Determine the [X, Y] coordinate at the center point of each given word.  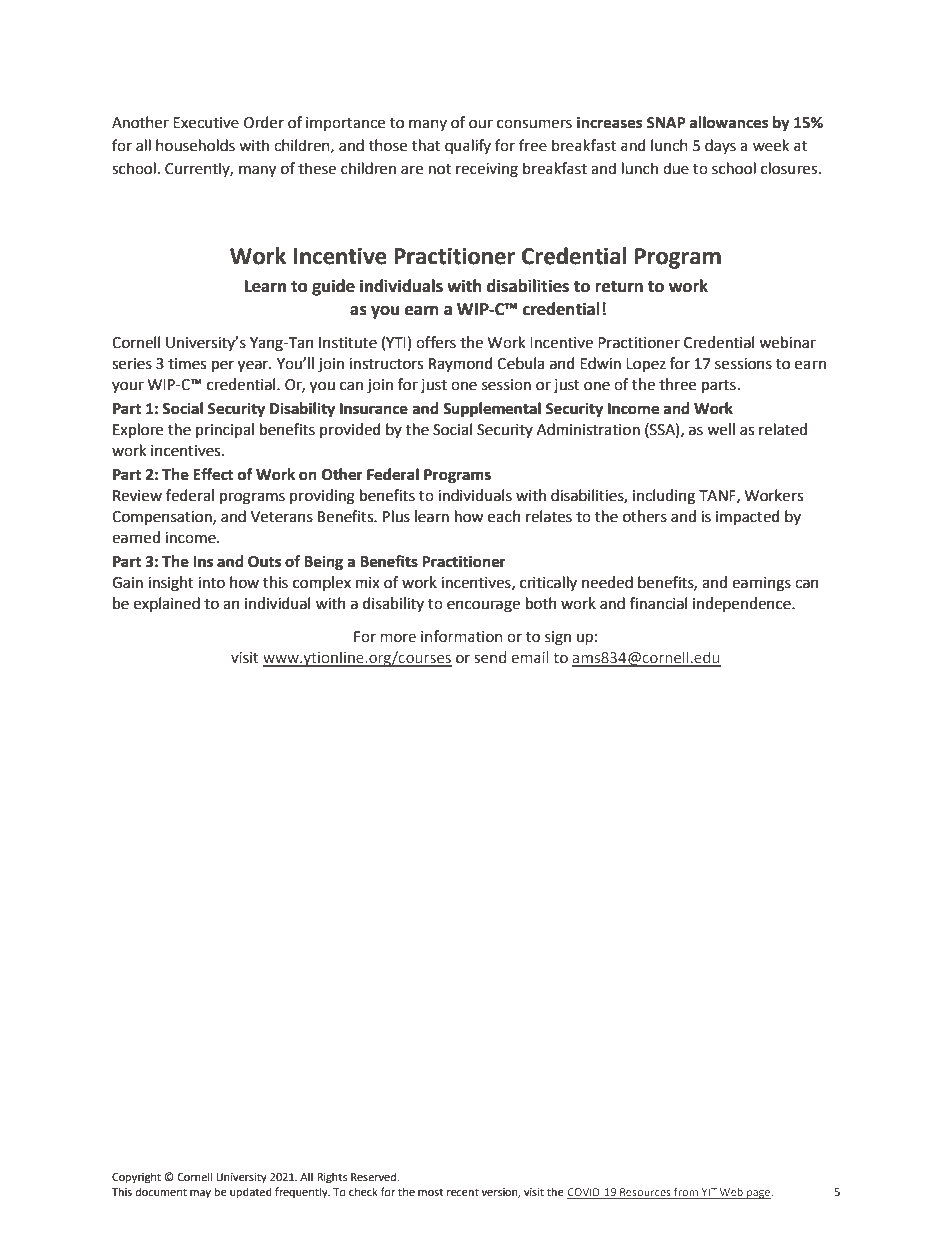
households [195, 145]
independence [743, 604]
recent [463, 1192]
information [461, 636]
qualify [468, 146]
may [200, 1194]
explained [167, 604]
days [720, 146]
